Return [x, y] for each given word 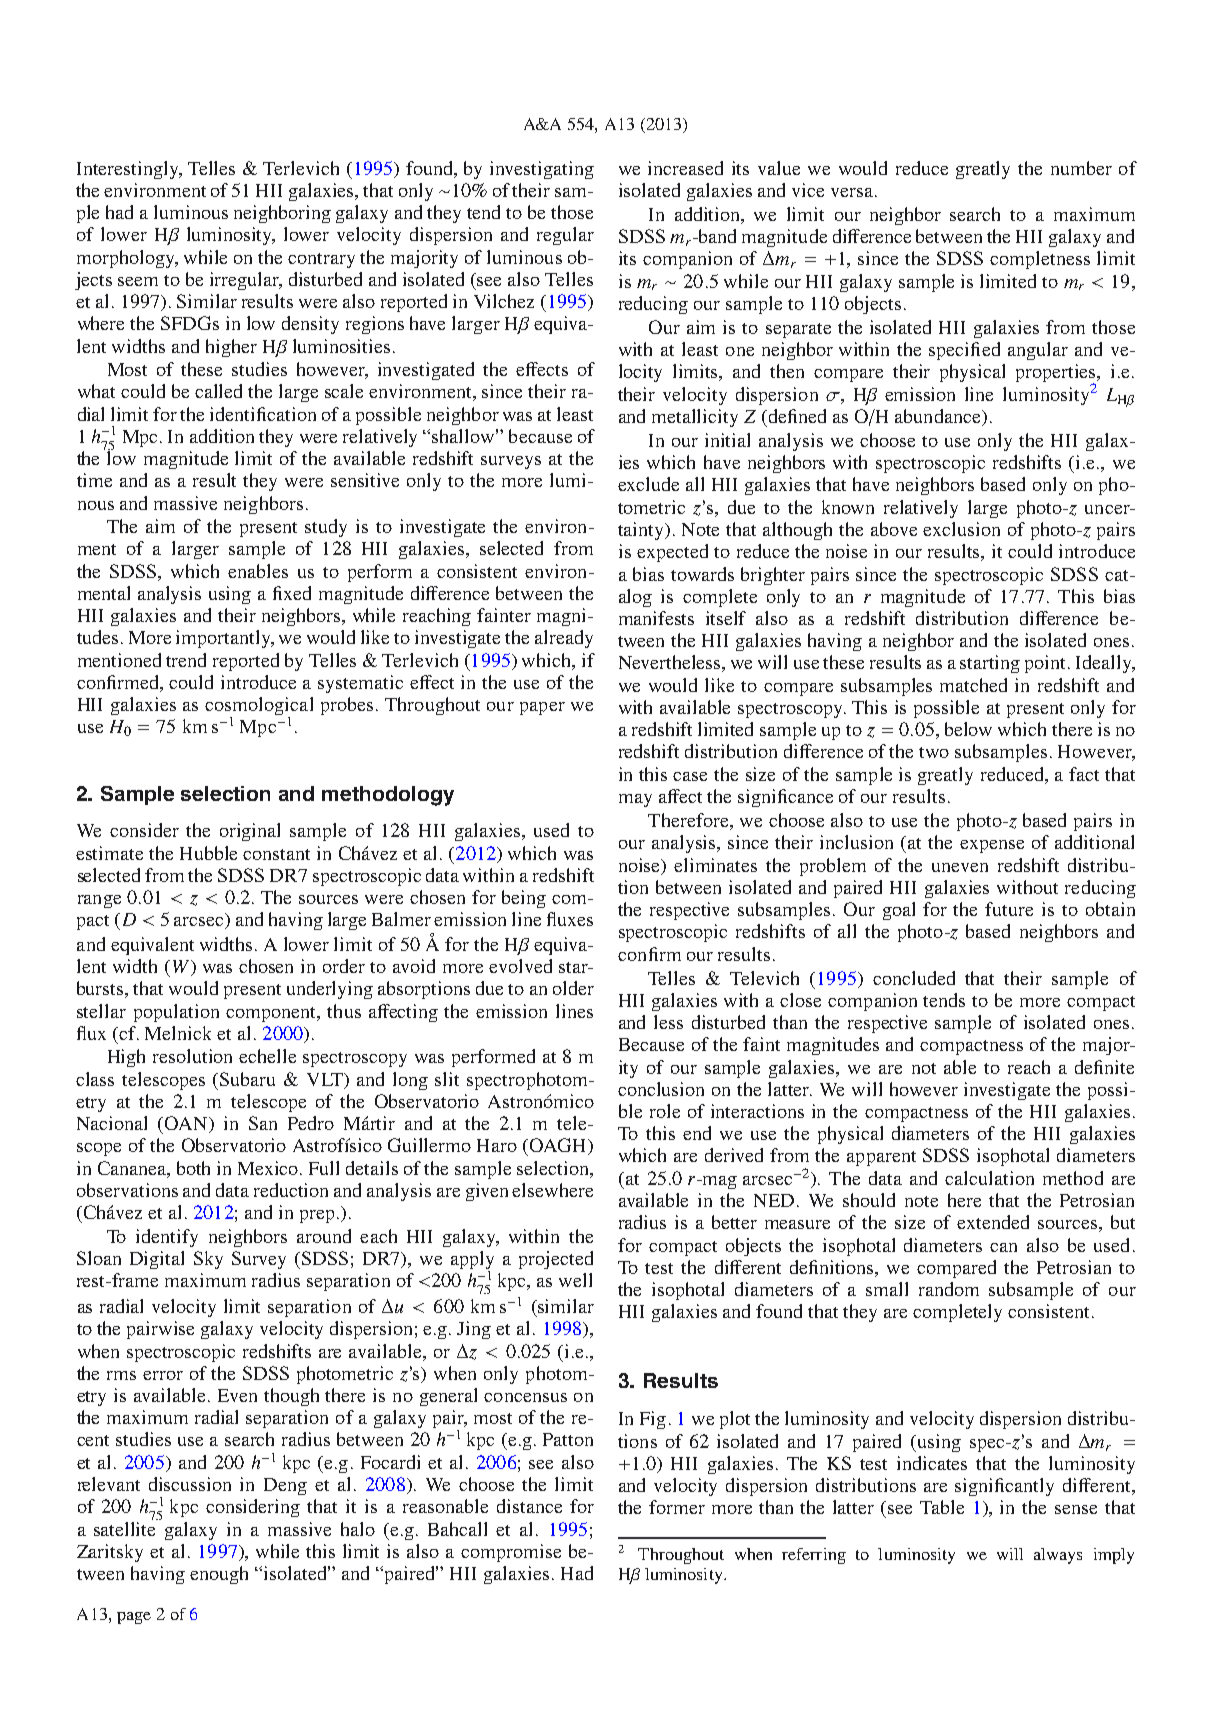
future [1009, 909]
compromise [511, 1553]
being [524, 899]
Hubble [208, 853]
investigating [542, 170]
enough [219, 1575]
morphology [127, 259]
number [1081, 168]
